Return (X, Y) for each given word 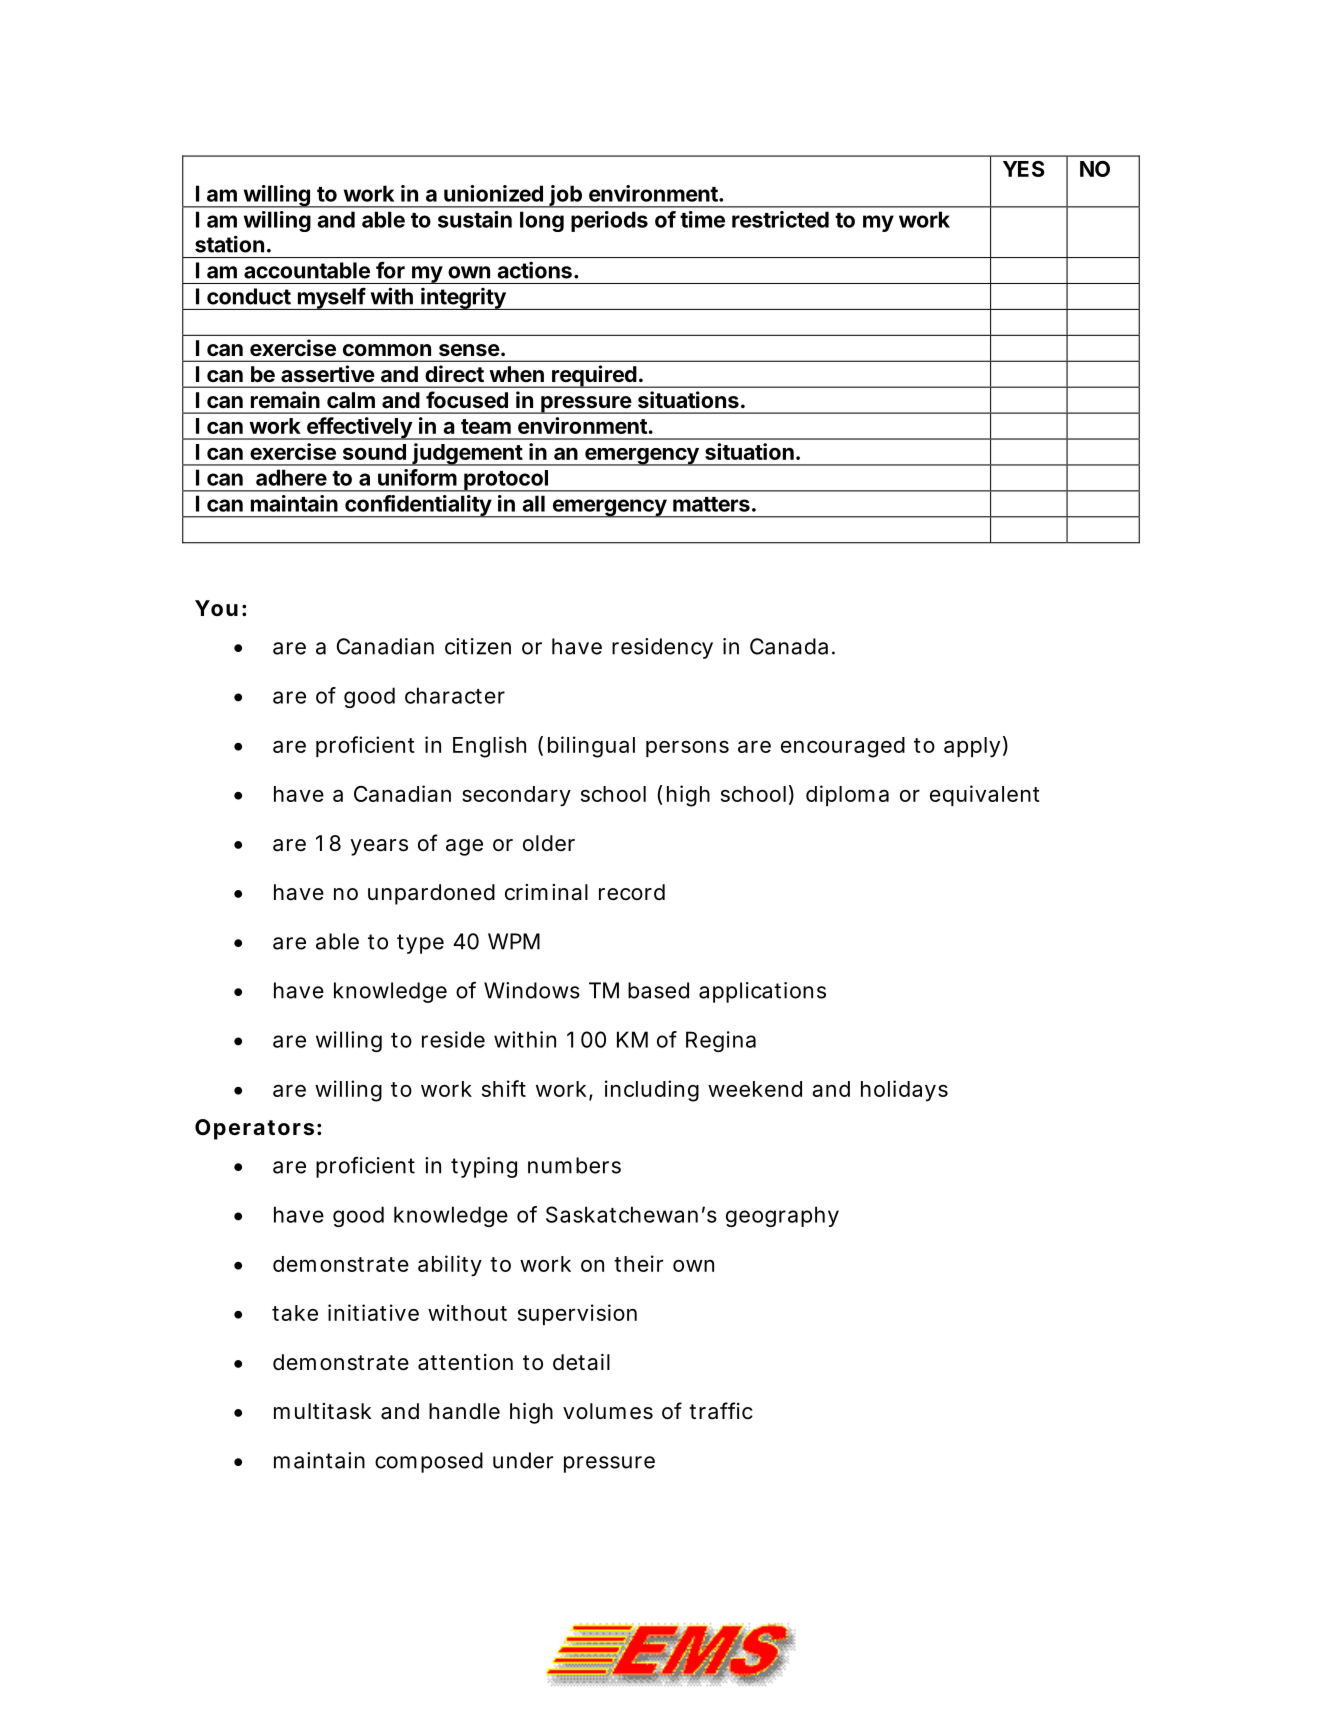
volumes (608, 1411)
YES (1024, 169)
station (229, 244)
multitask (323, 1411)
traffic (721, 1411)
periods (609, 221)
